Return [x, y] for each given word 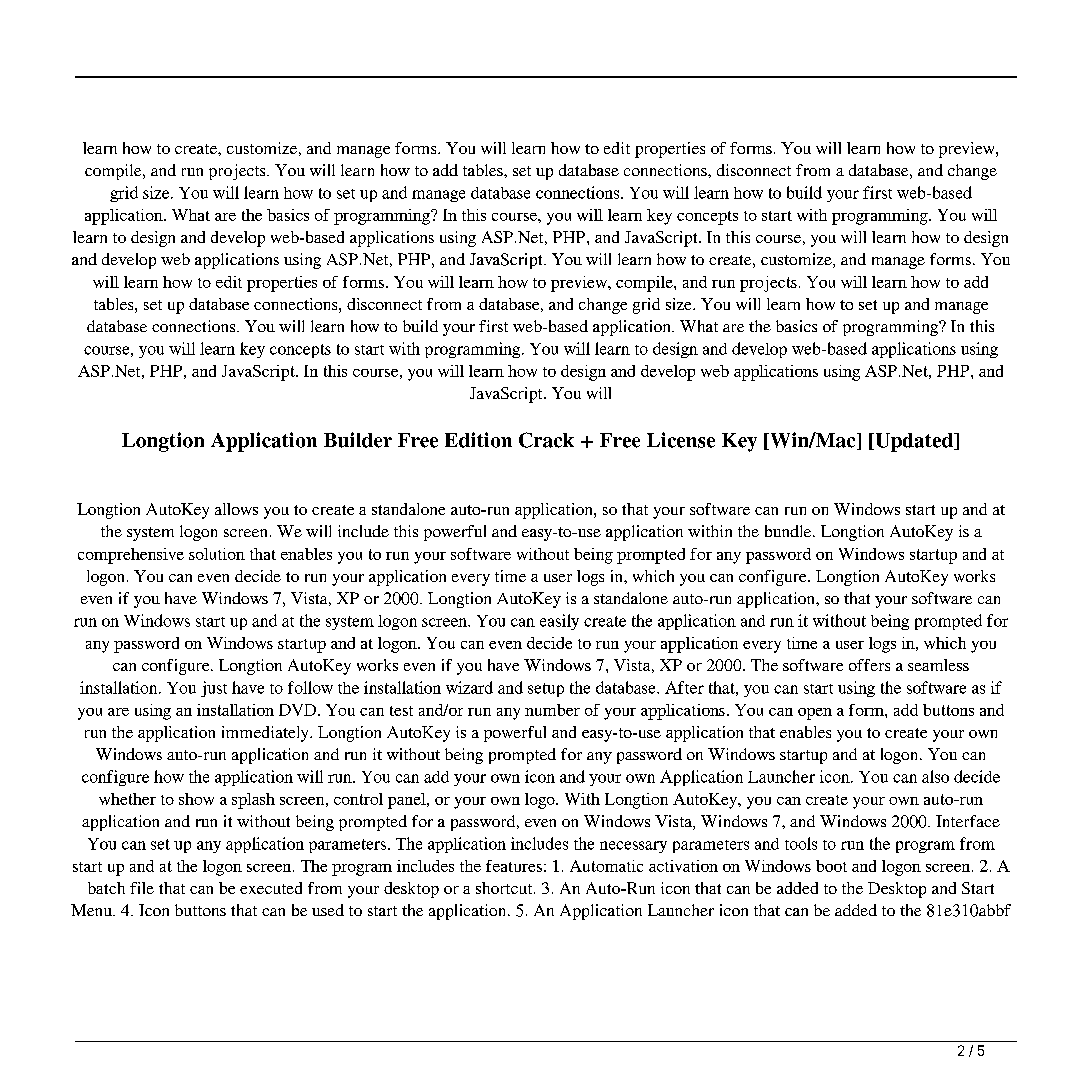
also [935, 776]
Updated [914, 442]
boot [831, 866]
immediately [266, 734]
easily [559, 622]
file [142, 888]
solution [217, 554]
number [552, 710]
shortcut [505, 888]
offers [869, 665]
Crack [546, 440]
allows [236, 509]
